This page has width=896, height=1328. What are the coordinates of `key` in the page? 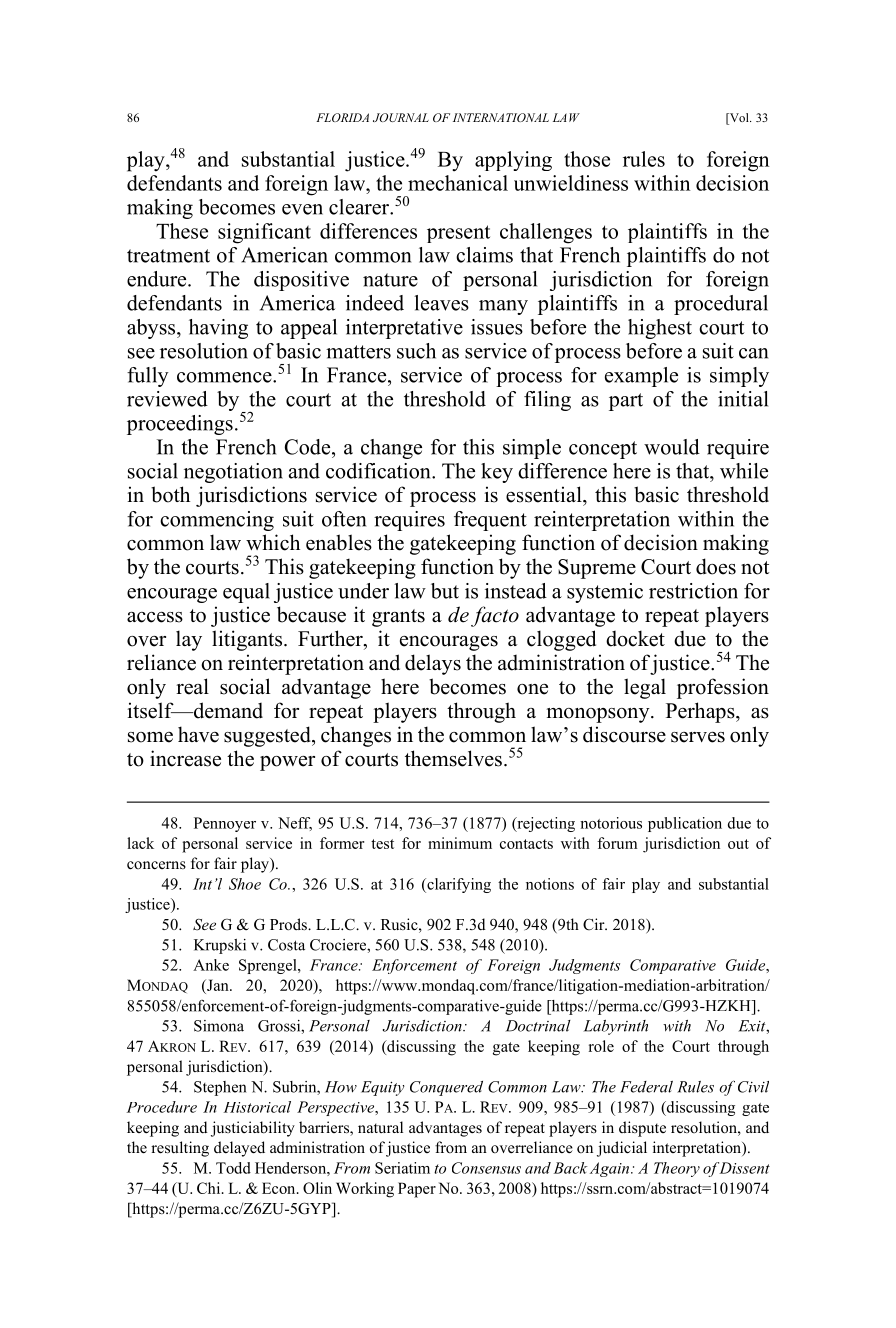 It's located at (497, 473).
